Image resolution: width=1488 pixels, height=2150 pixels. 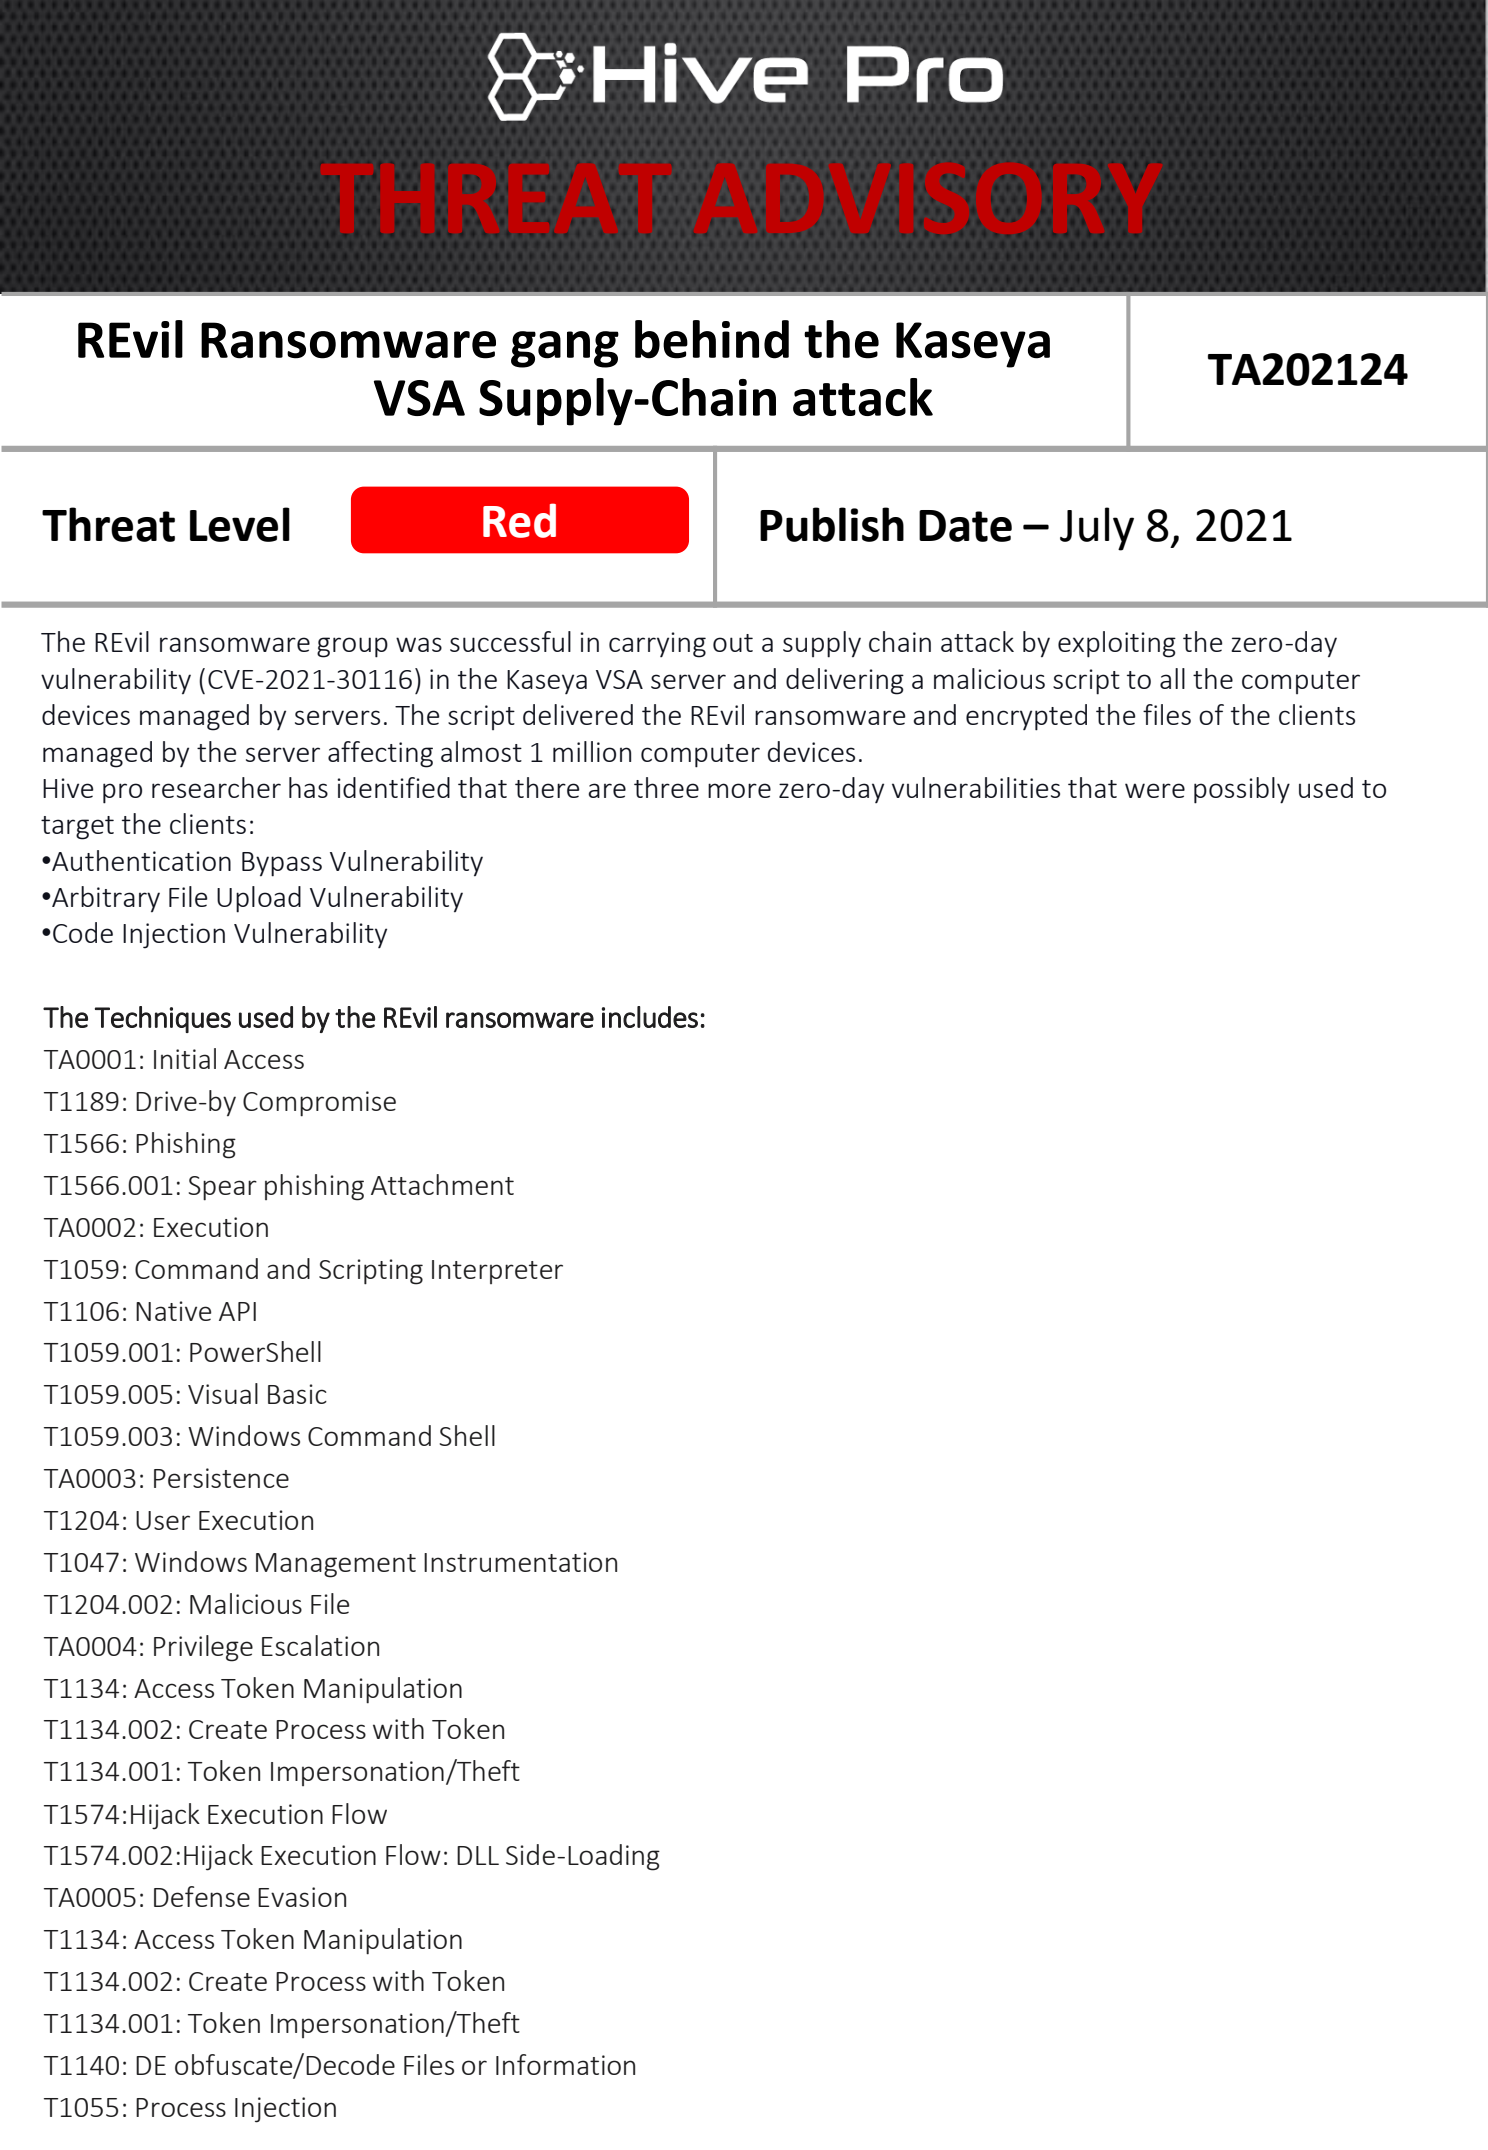 What do you see at coordinates (240, 524) in the screenshot?
I see `Level` at bounding box center [240, 524].
